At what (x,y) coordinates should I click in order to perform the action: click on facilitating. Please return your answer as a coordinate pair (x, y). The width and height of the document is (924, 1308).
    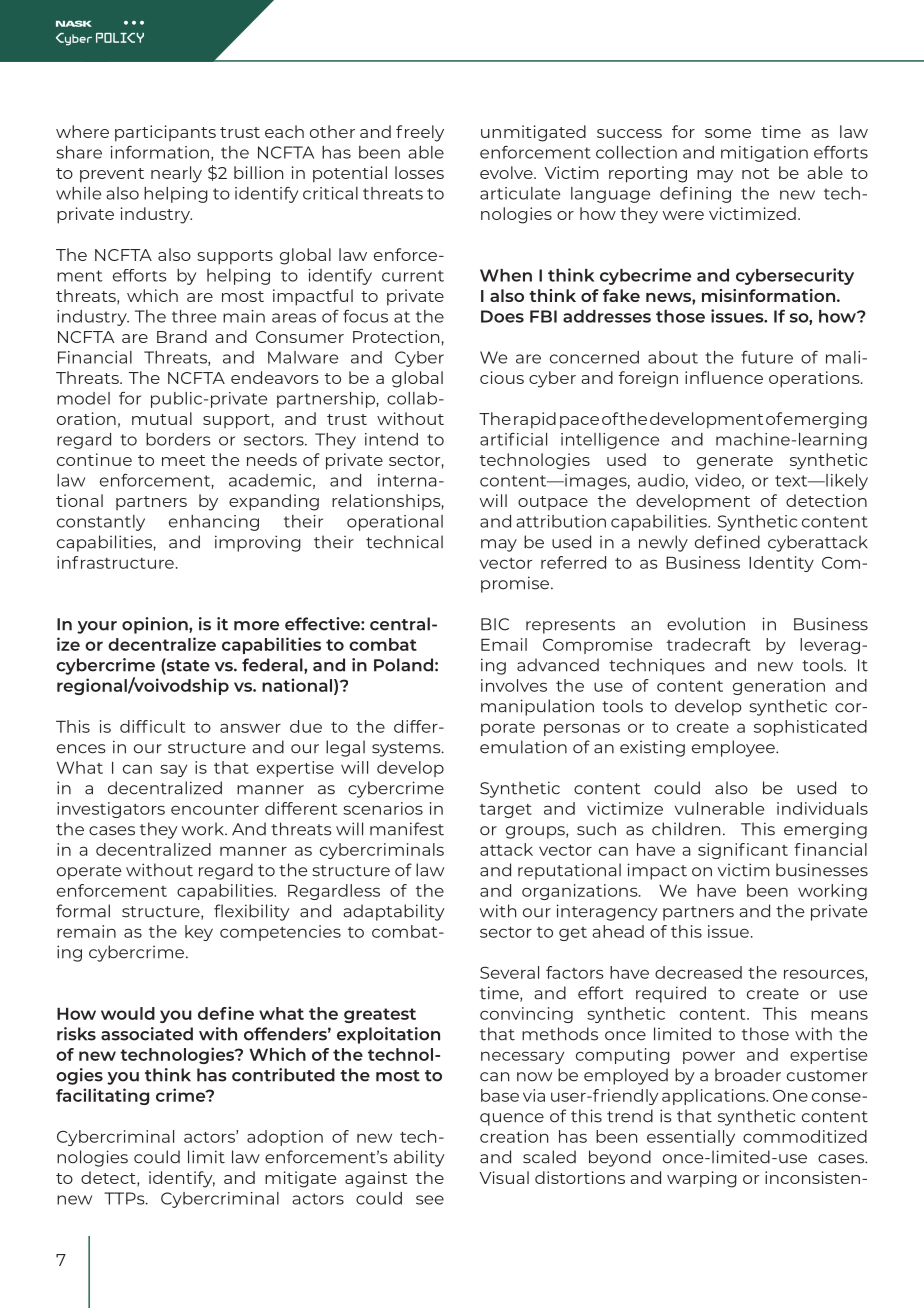
    Looking at the image, I should click on (102, 1096).
